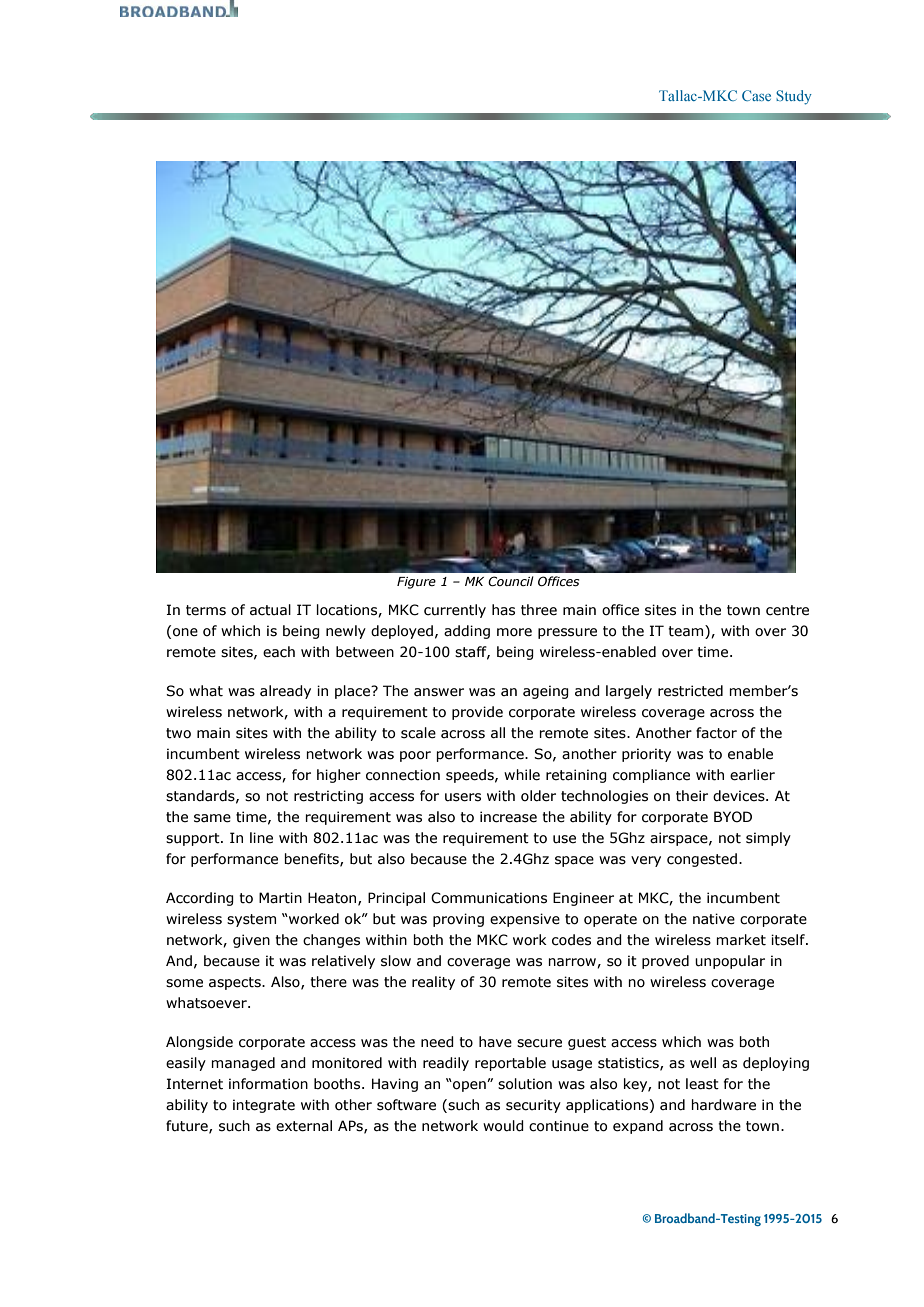  What do you see at coordinates (702, 860) in the screenshot?
I see `congested` at bounding box center [702, 860].
